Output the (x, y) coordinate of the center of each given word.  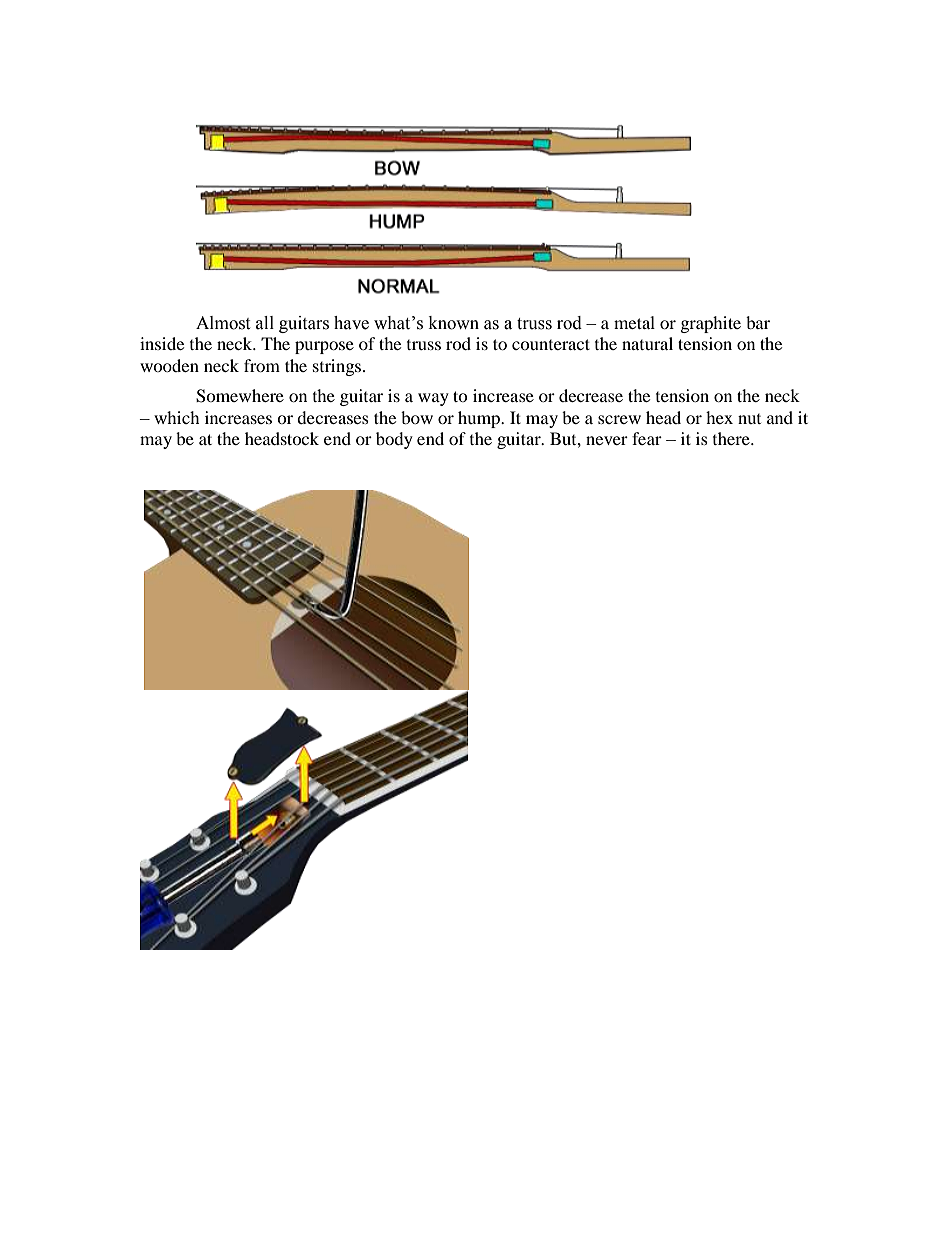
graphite (711, 324)
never (607, 440)
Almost (223, 323)
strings (338, 367)
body (394, 440)
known (454, 323)
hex (719, 417)
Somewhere (240, 396)
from (262, 365)
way (433, 399)
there (732, 438)
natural (647, 343)
